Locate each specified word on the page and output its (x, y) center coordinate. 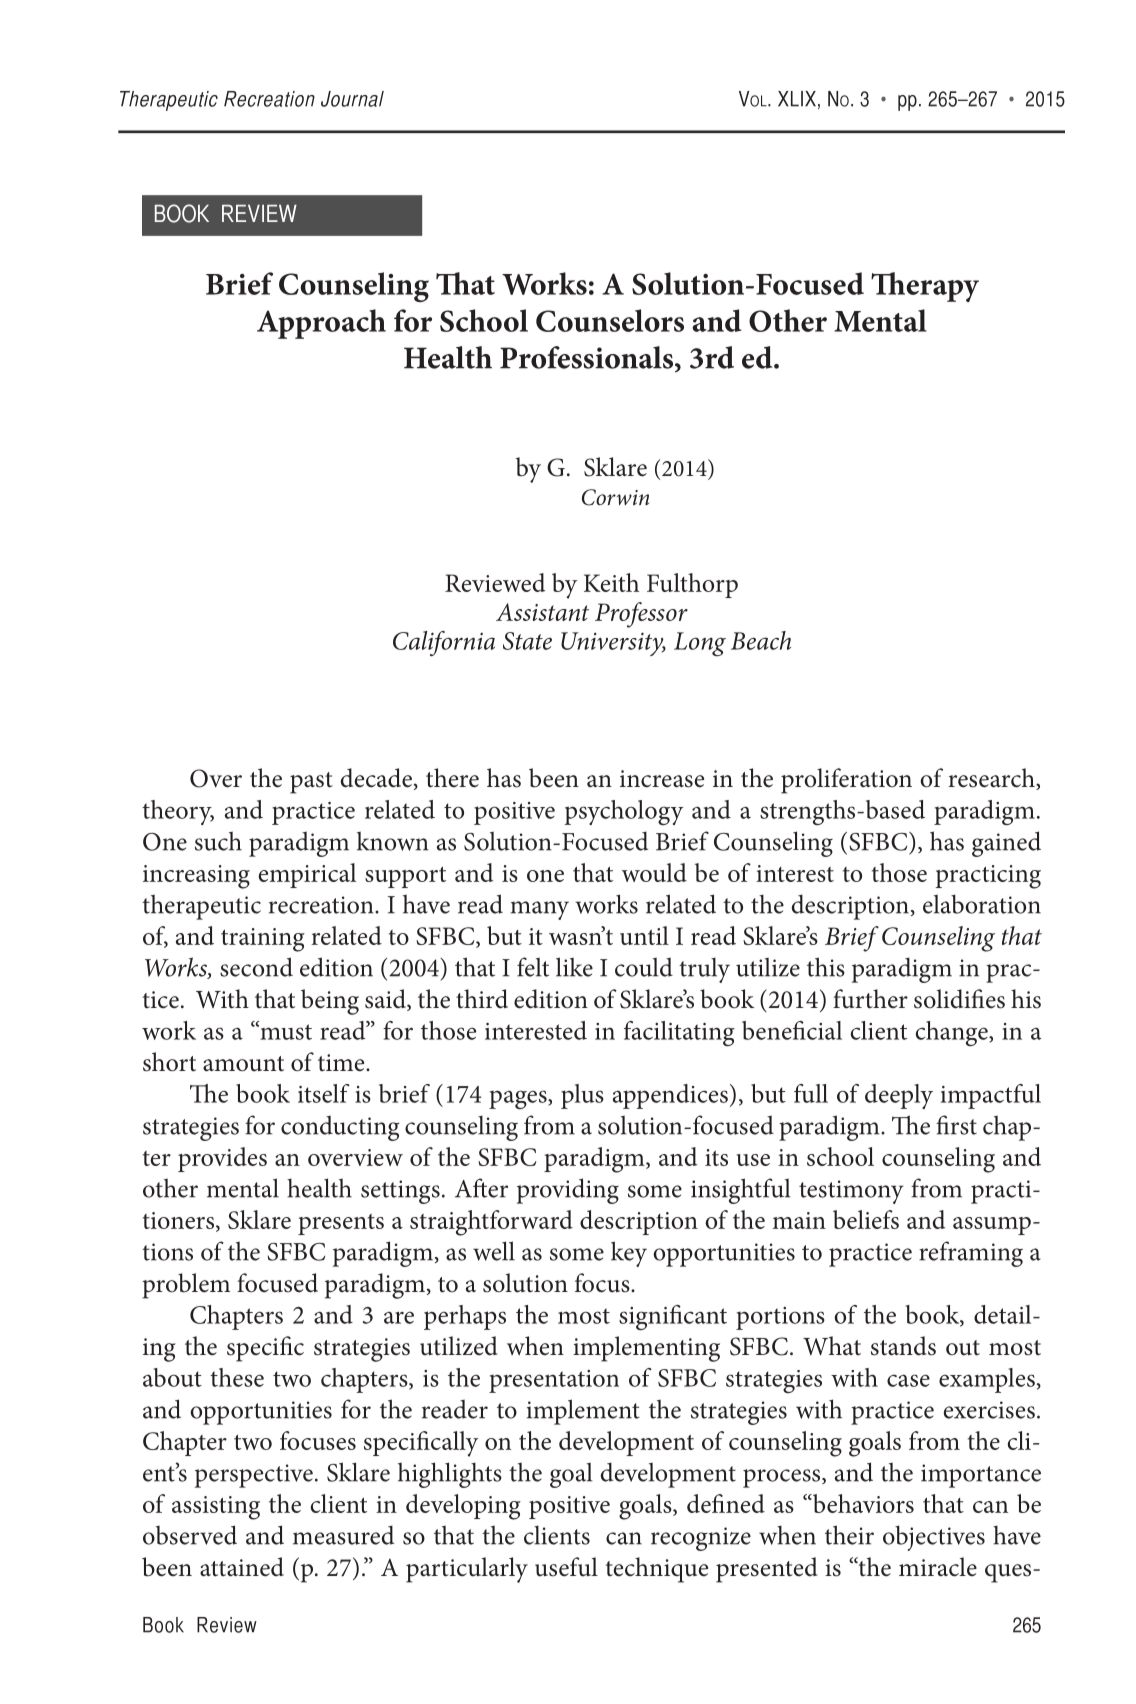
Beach (761, 640)
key (629, 1254)
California (444, 643)
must (285, 1032)
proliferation (846, 781)
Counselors (610, 320)
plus (582, 1096)
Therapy (925, 287)
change (953, 1033)
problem (186, 1286)
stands (903, 1346)
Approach (321, 324)
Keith (611, 582)
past (311, 783)
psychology (623, 812)
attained (242, 1567)
